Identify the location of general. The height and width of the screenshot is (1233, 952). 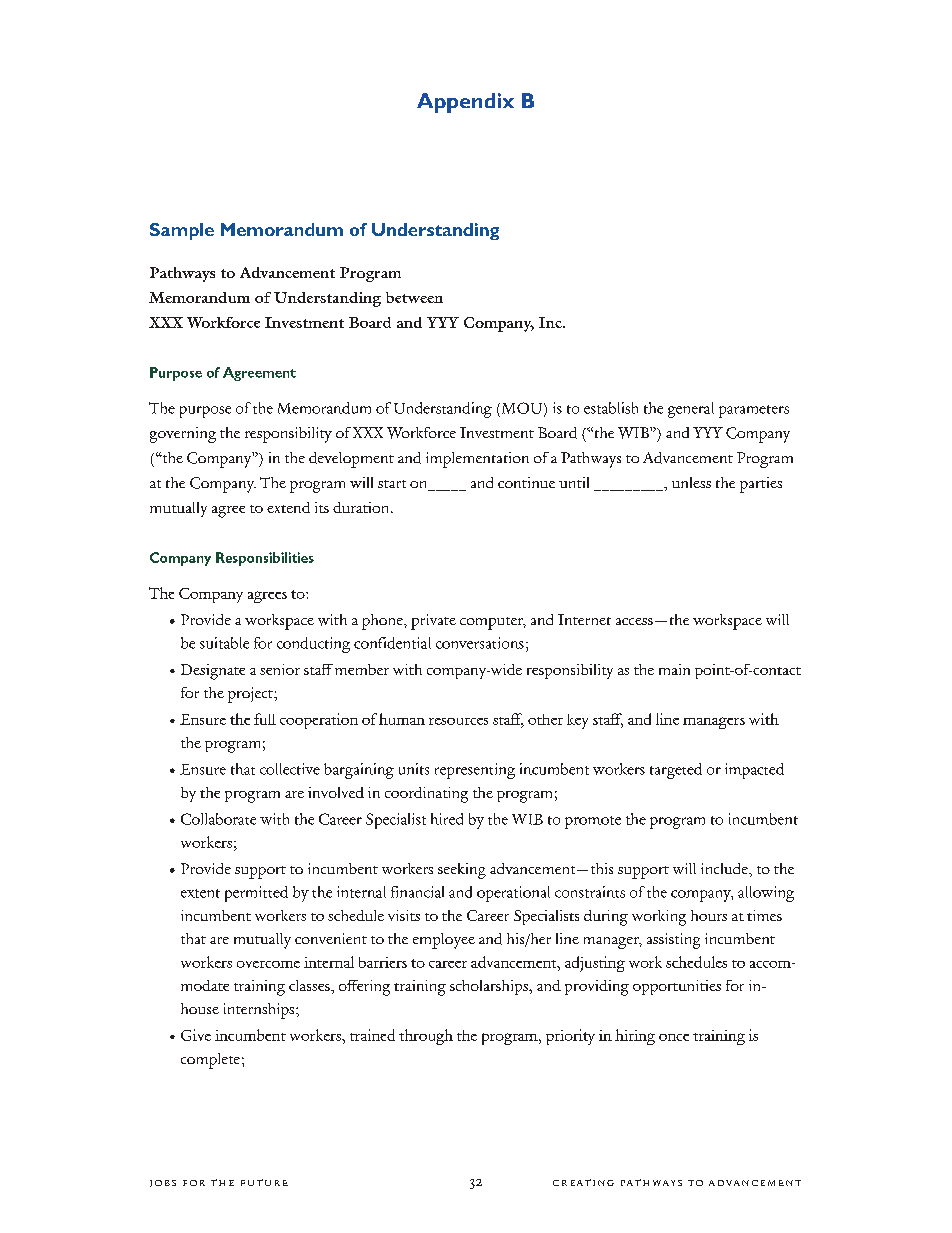
(691, 410).
